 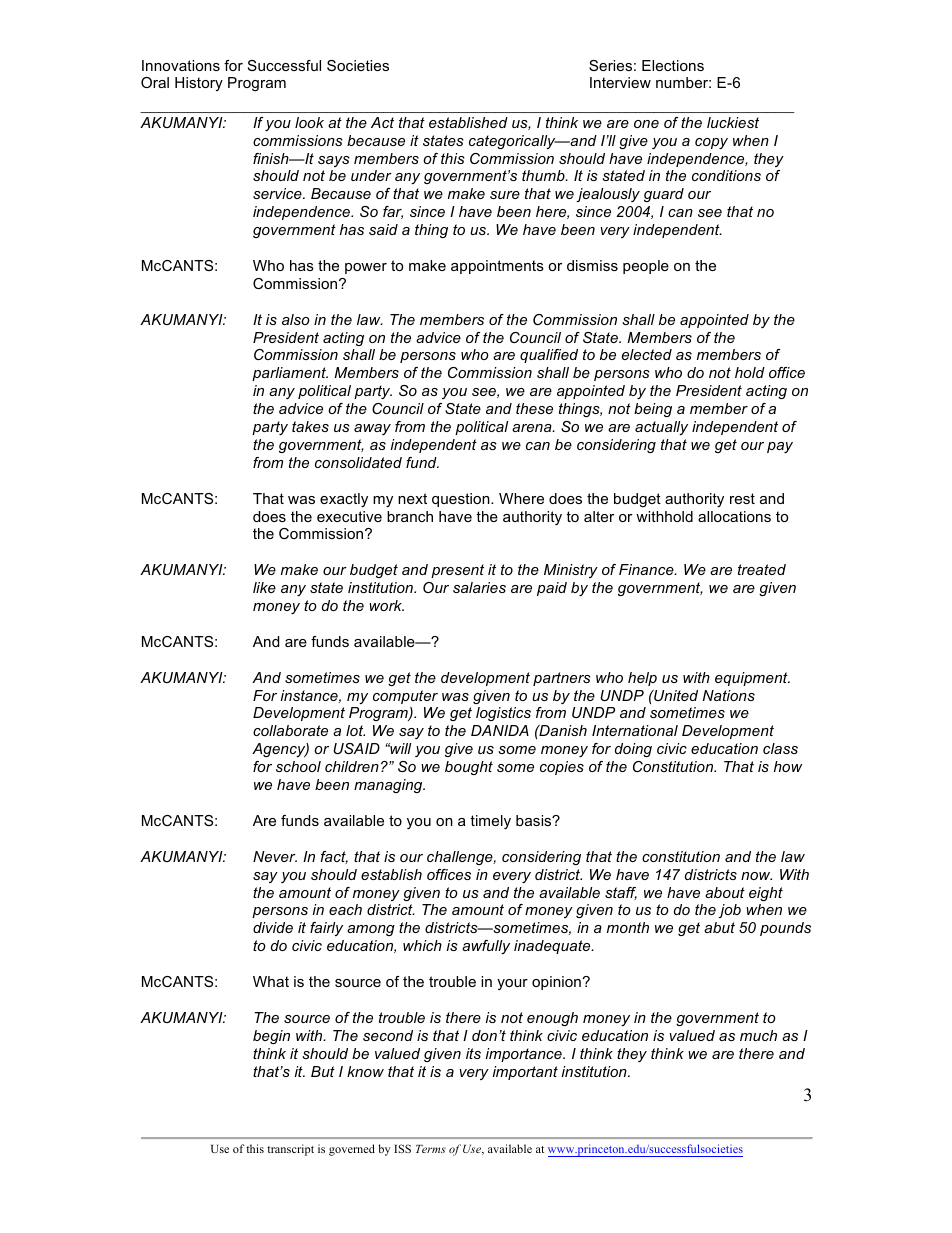 I want to click on qualified, so click(x=549, y=356).
